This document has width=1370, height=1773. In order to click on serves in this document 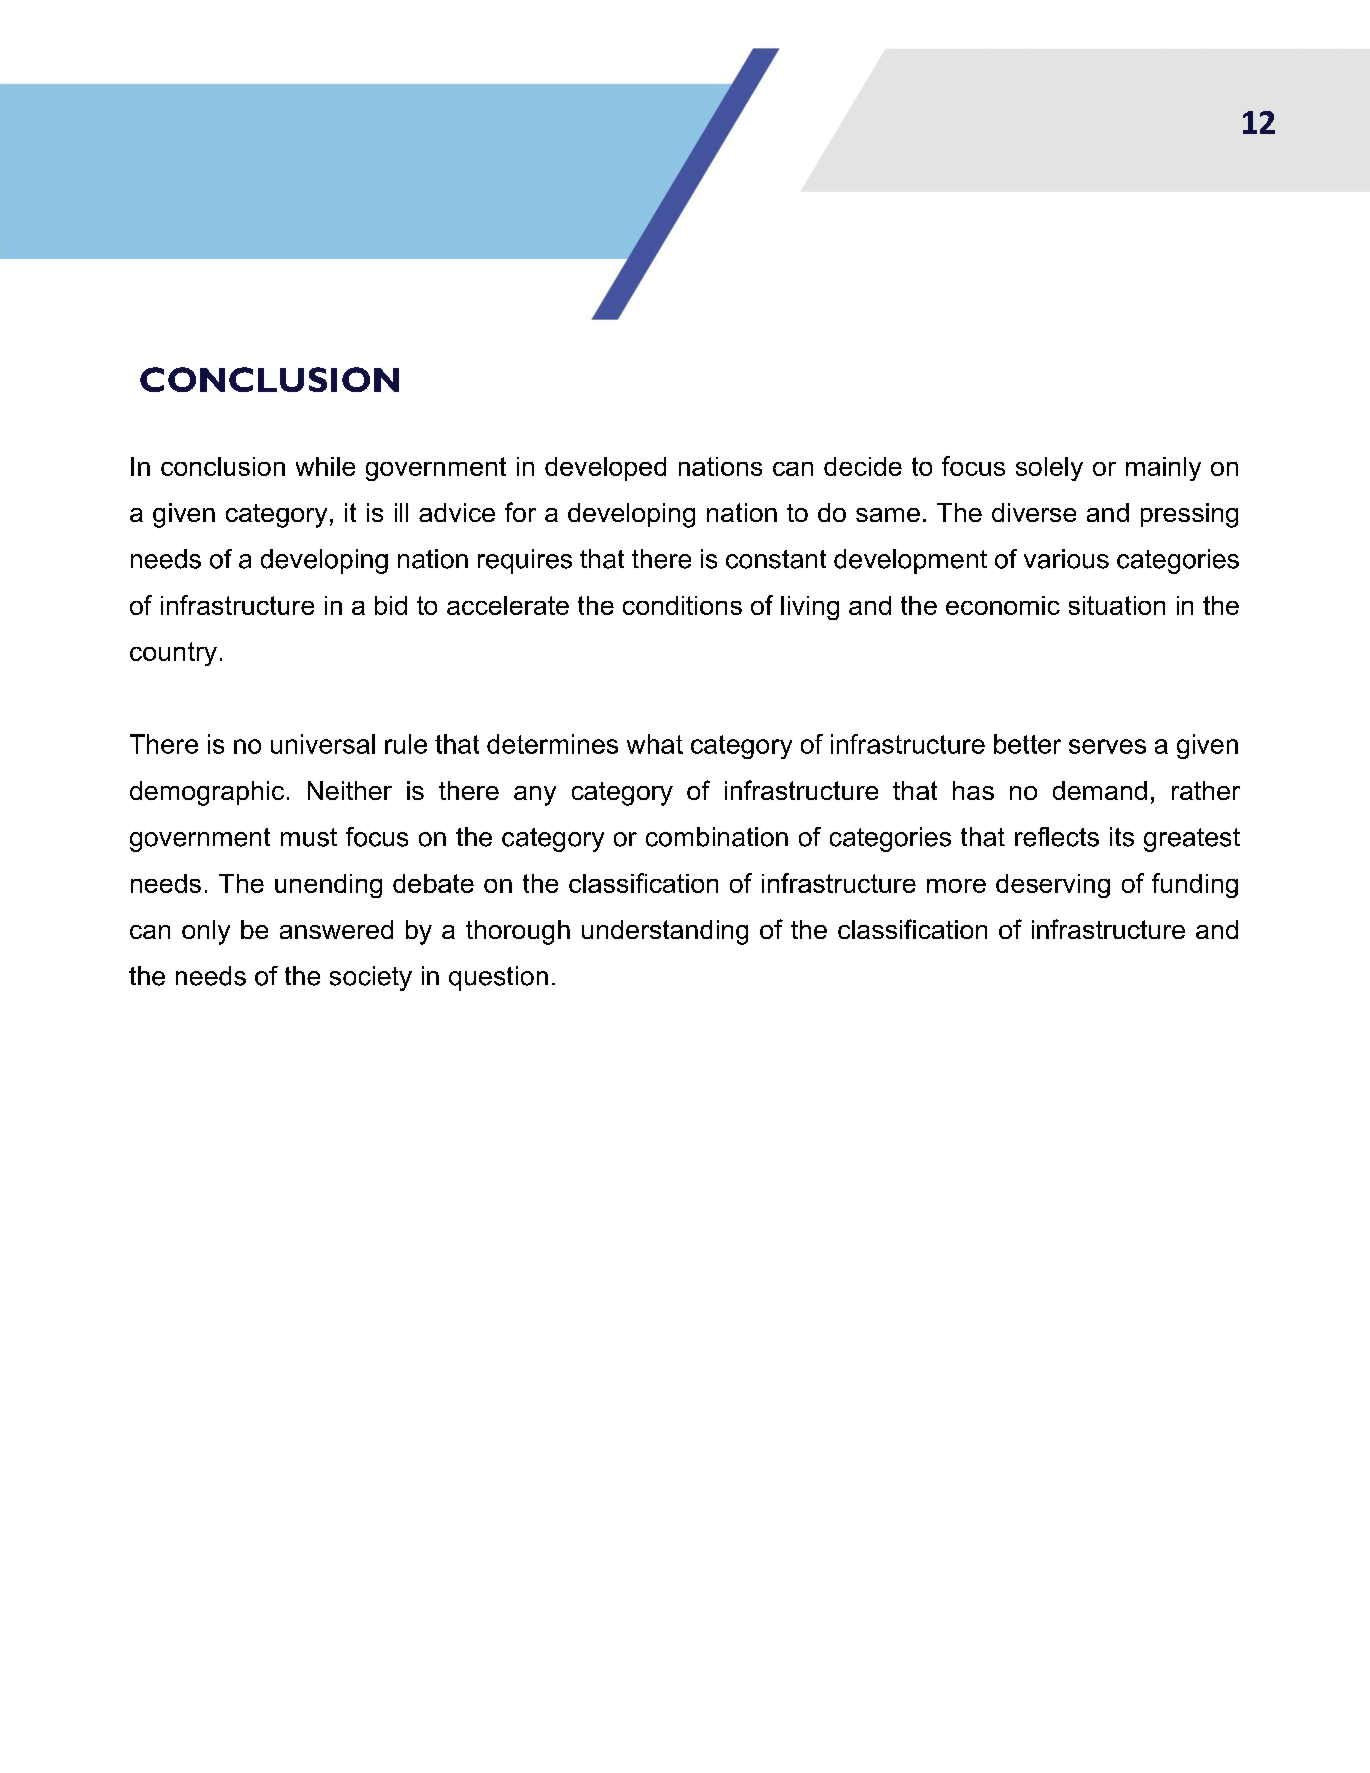, I will do `click(1107, 746)`.
